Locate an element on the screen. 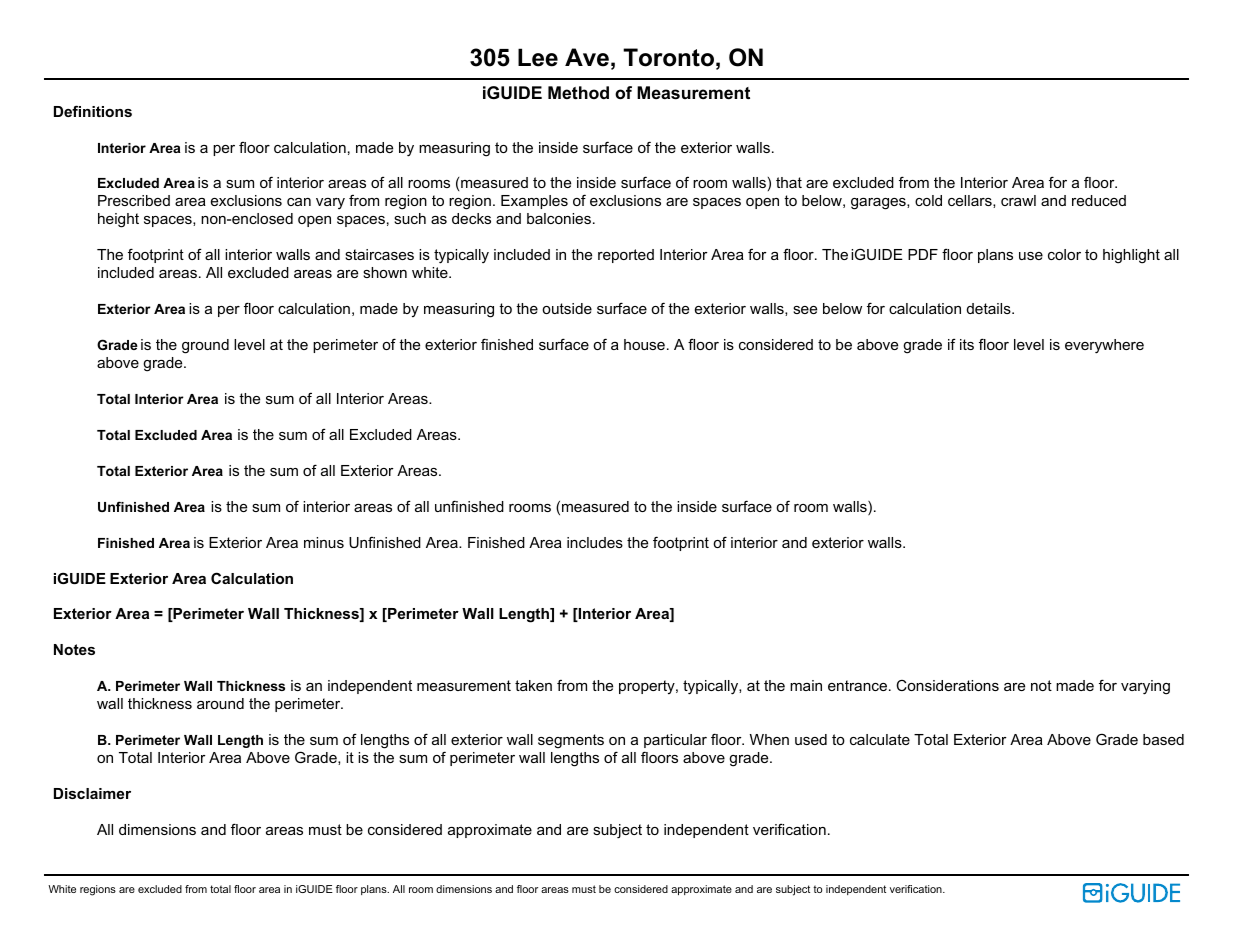  details is located at coordinates (990, 308).
